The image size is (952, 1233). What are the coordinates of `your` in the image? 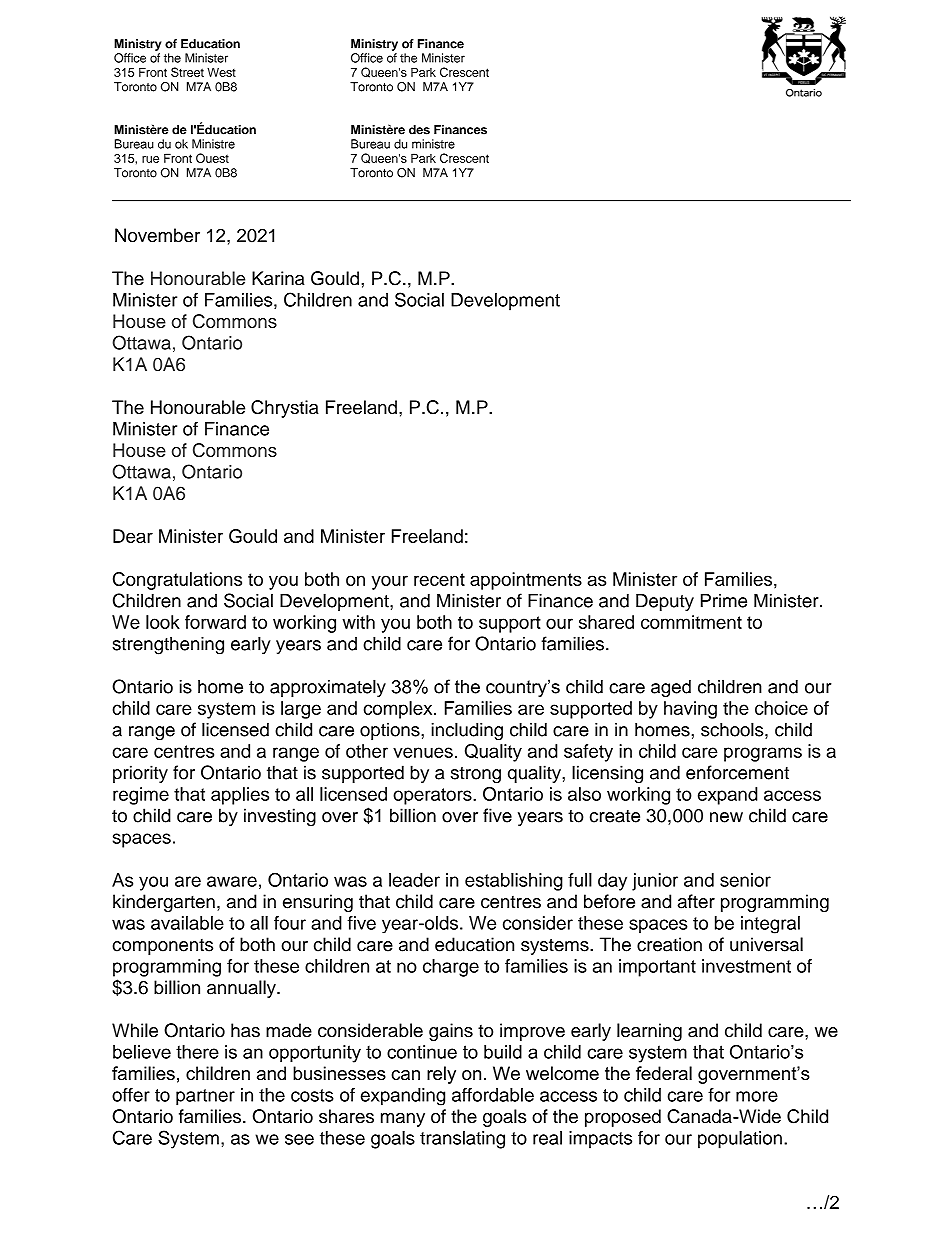 It's located at (390, 582).
